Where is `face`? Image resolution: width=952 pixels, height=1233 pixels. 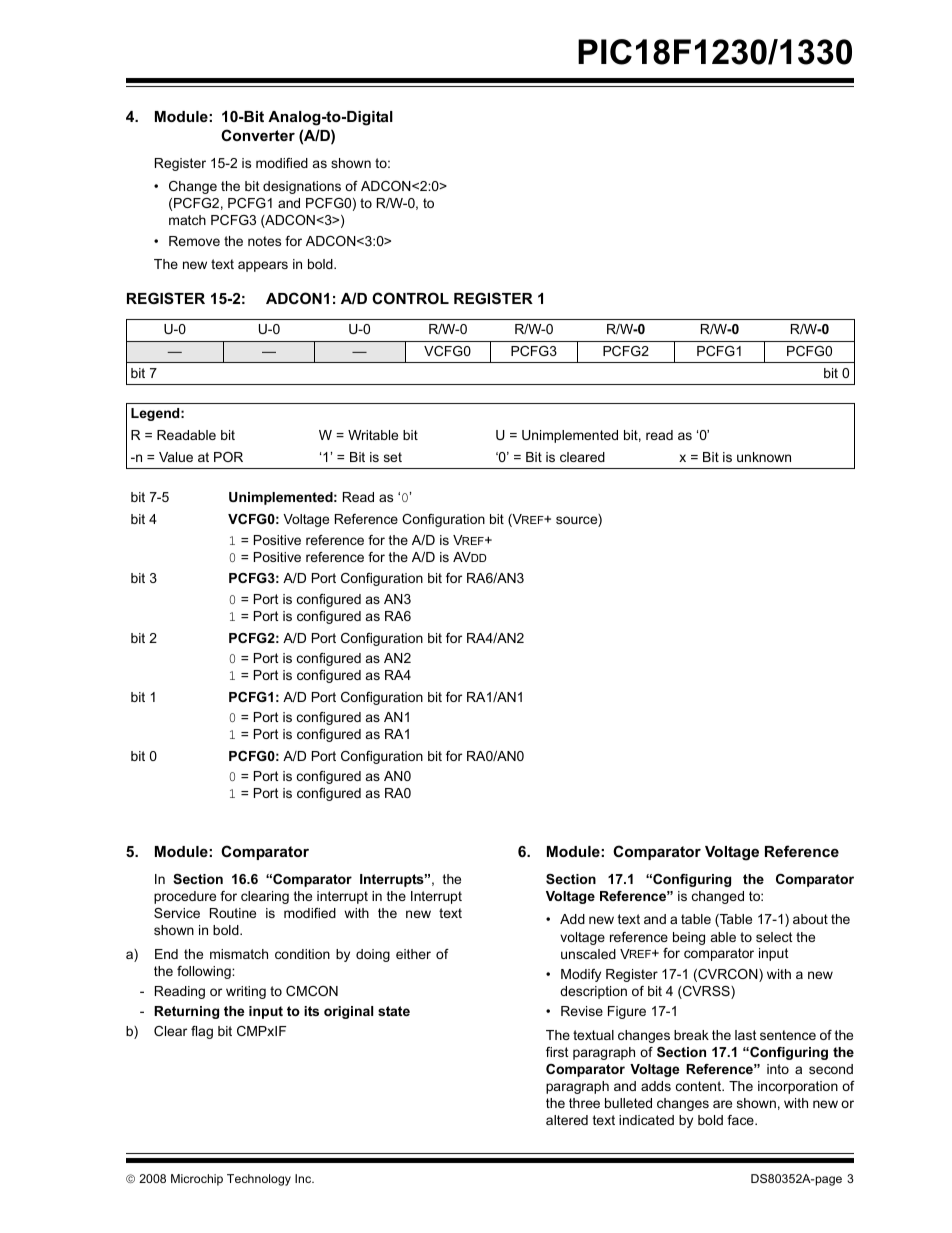 face is located at coordinates (741, 1120).
